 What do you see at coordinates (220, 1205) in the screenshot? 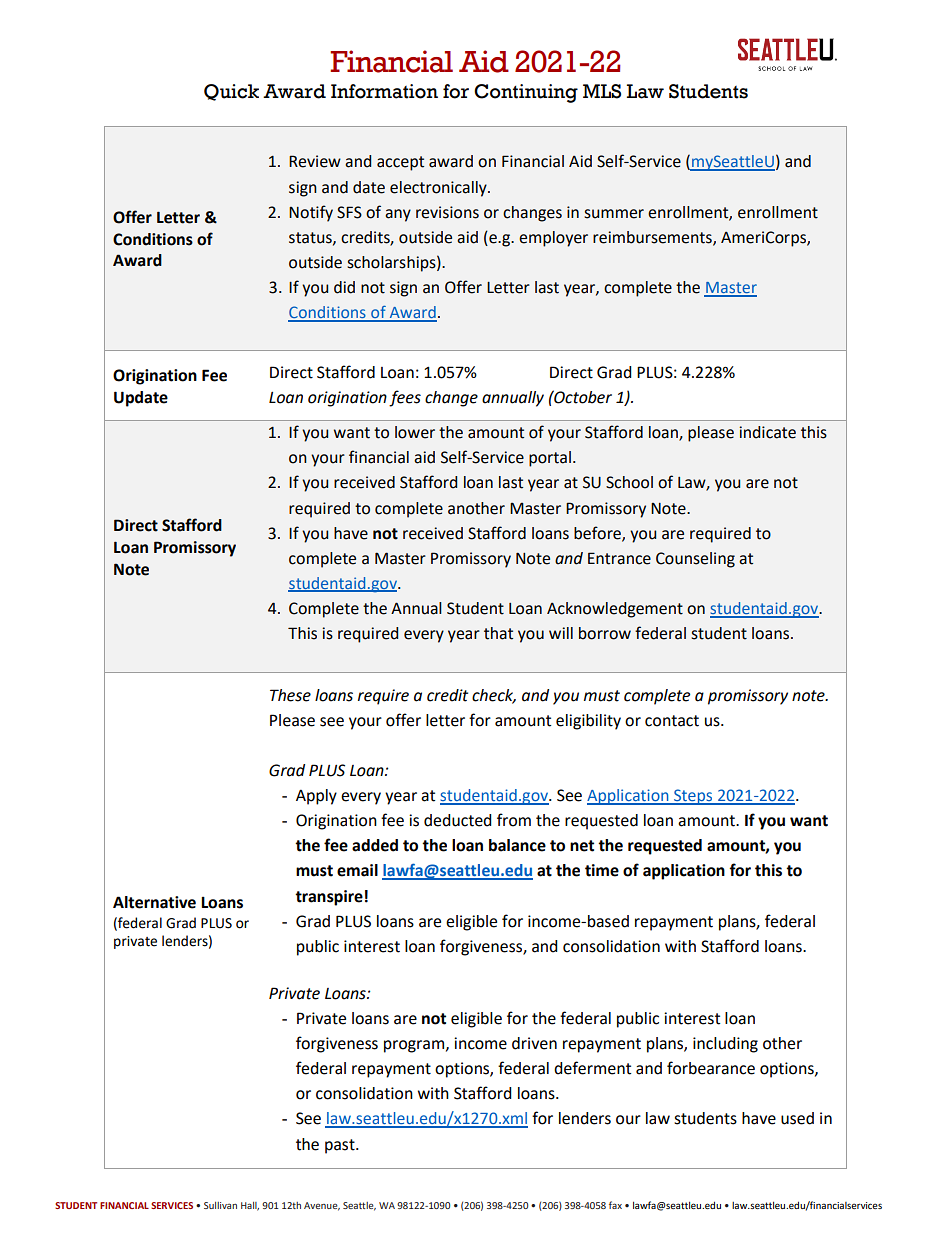
I see `Sullivan` at bounding box center [220, 1205].
